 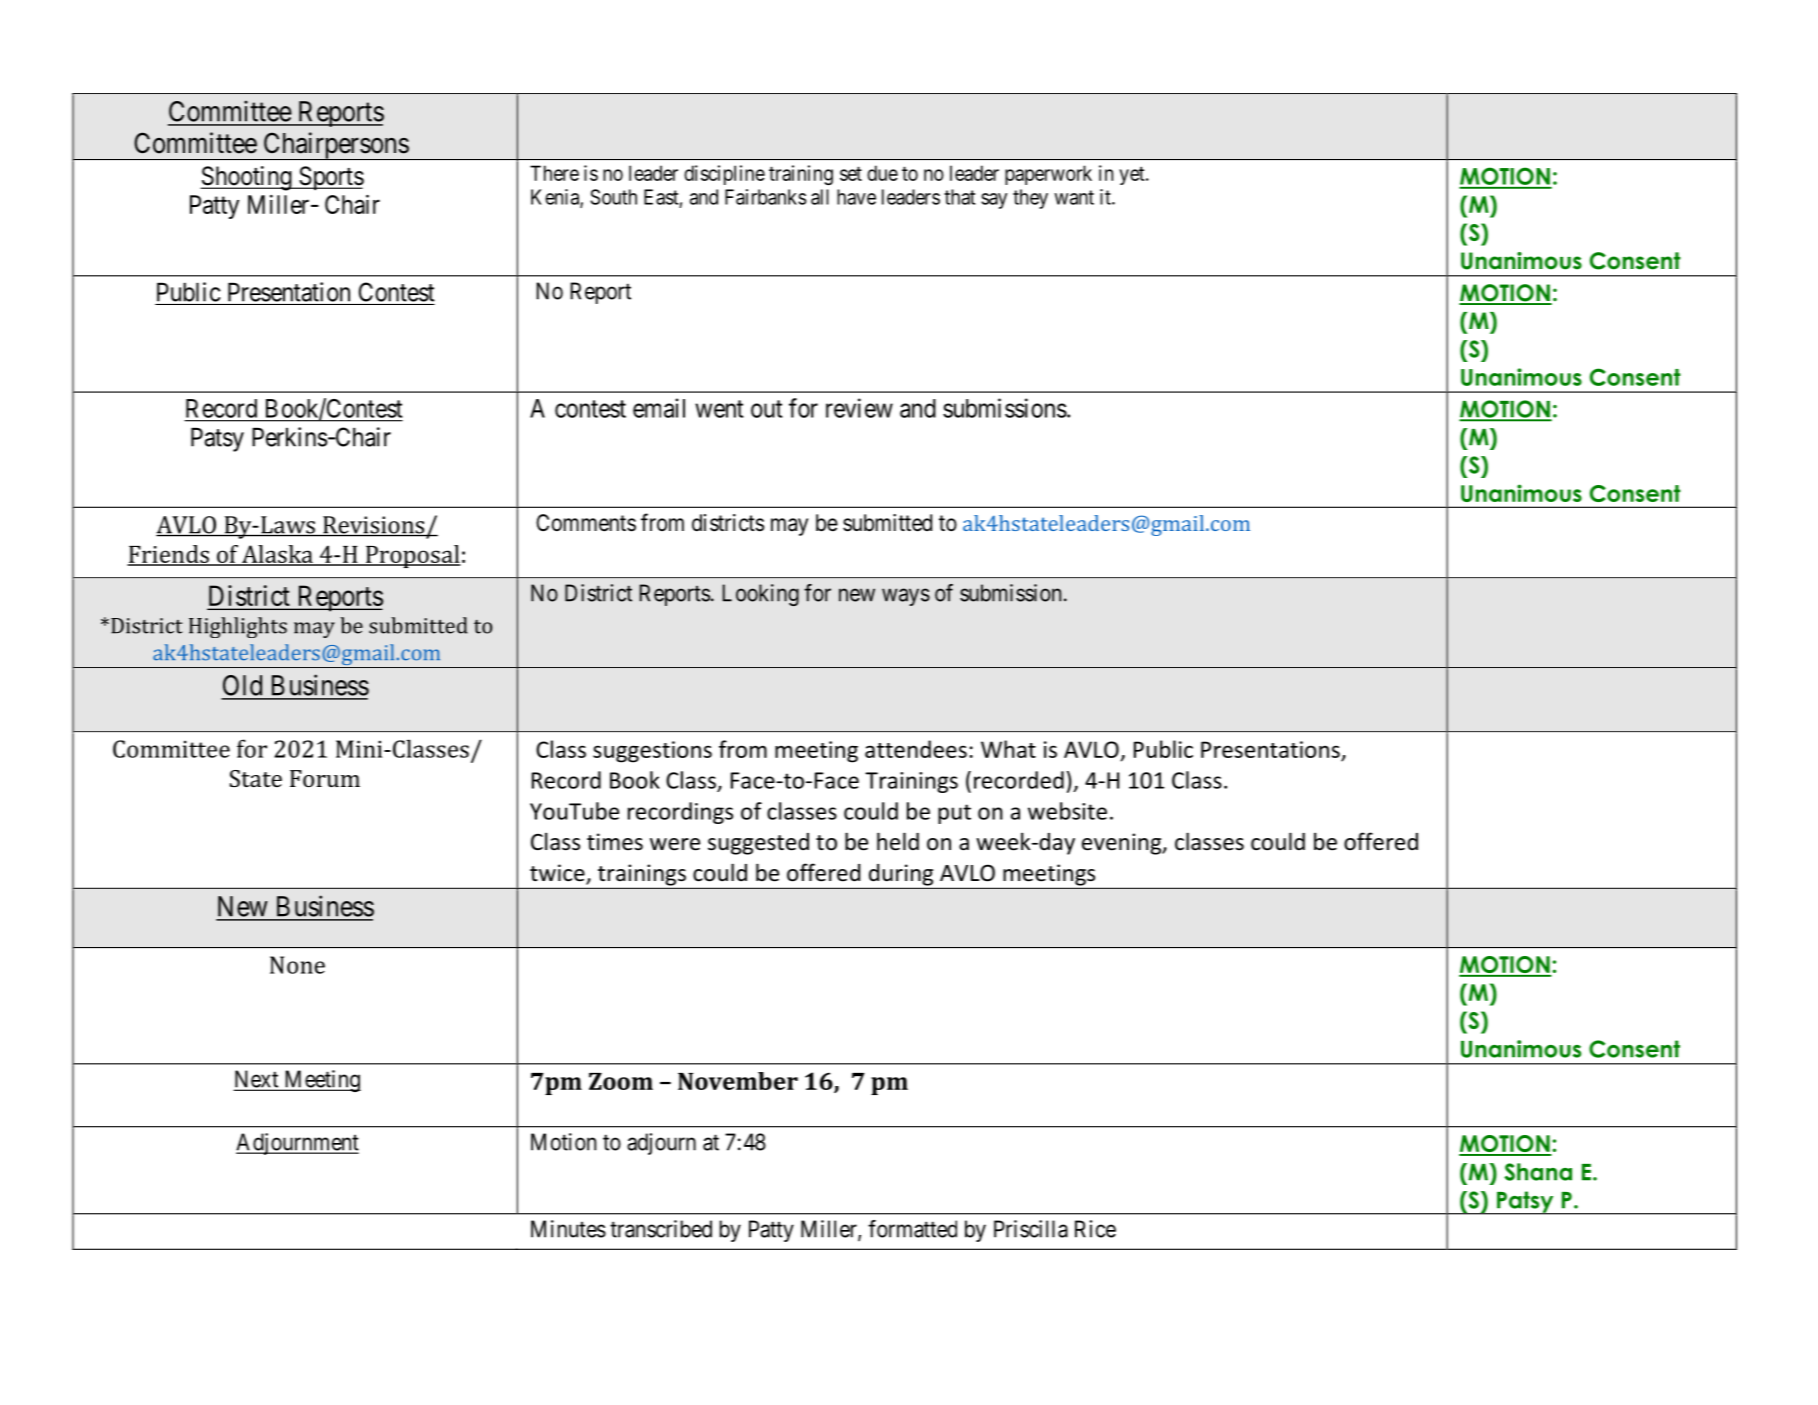 What do you see at coordinates (1067, 811) in the page?
I see `website` at bounding box center [1067, 811].
